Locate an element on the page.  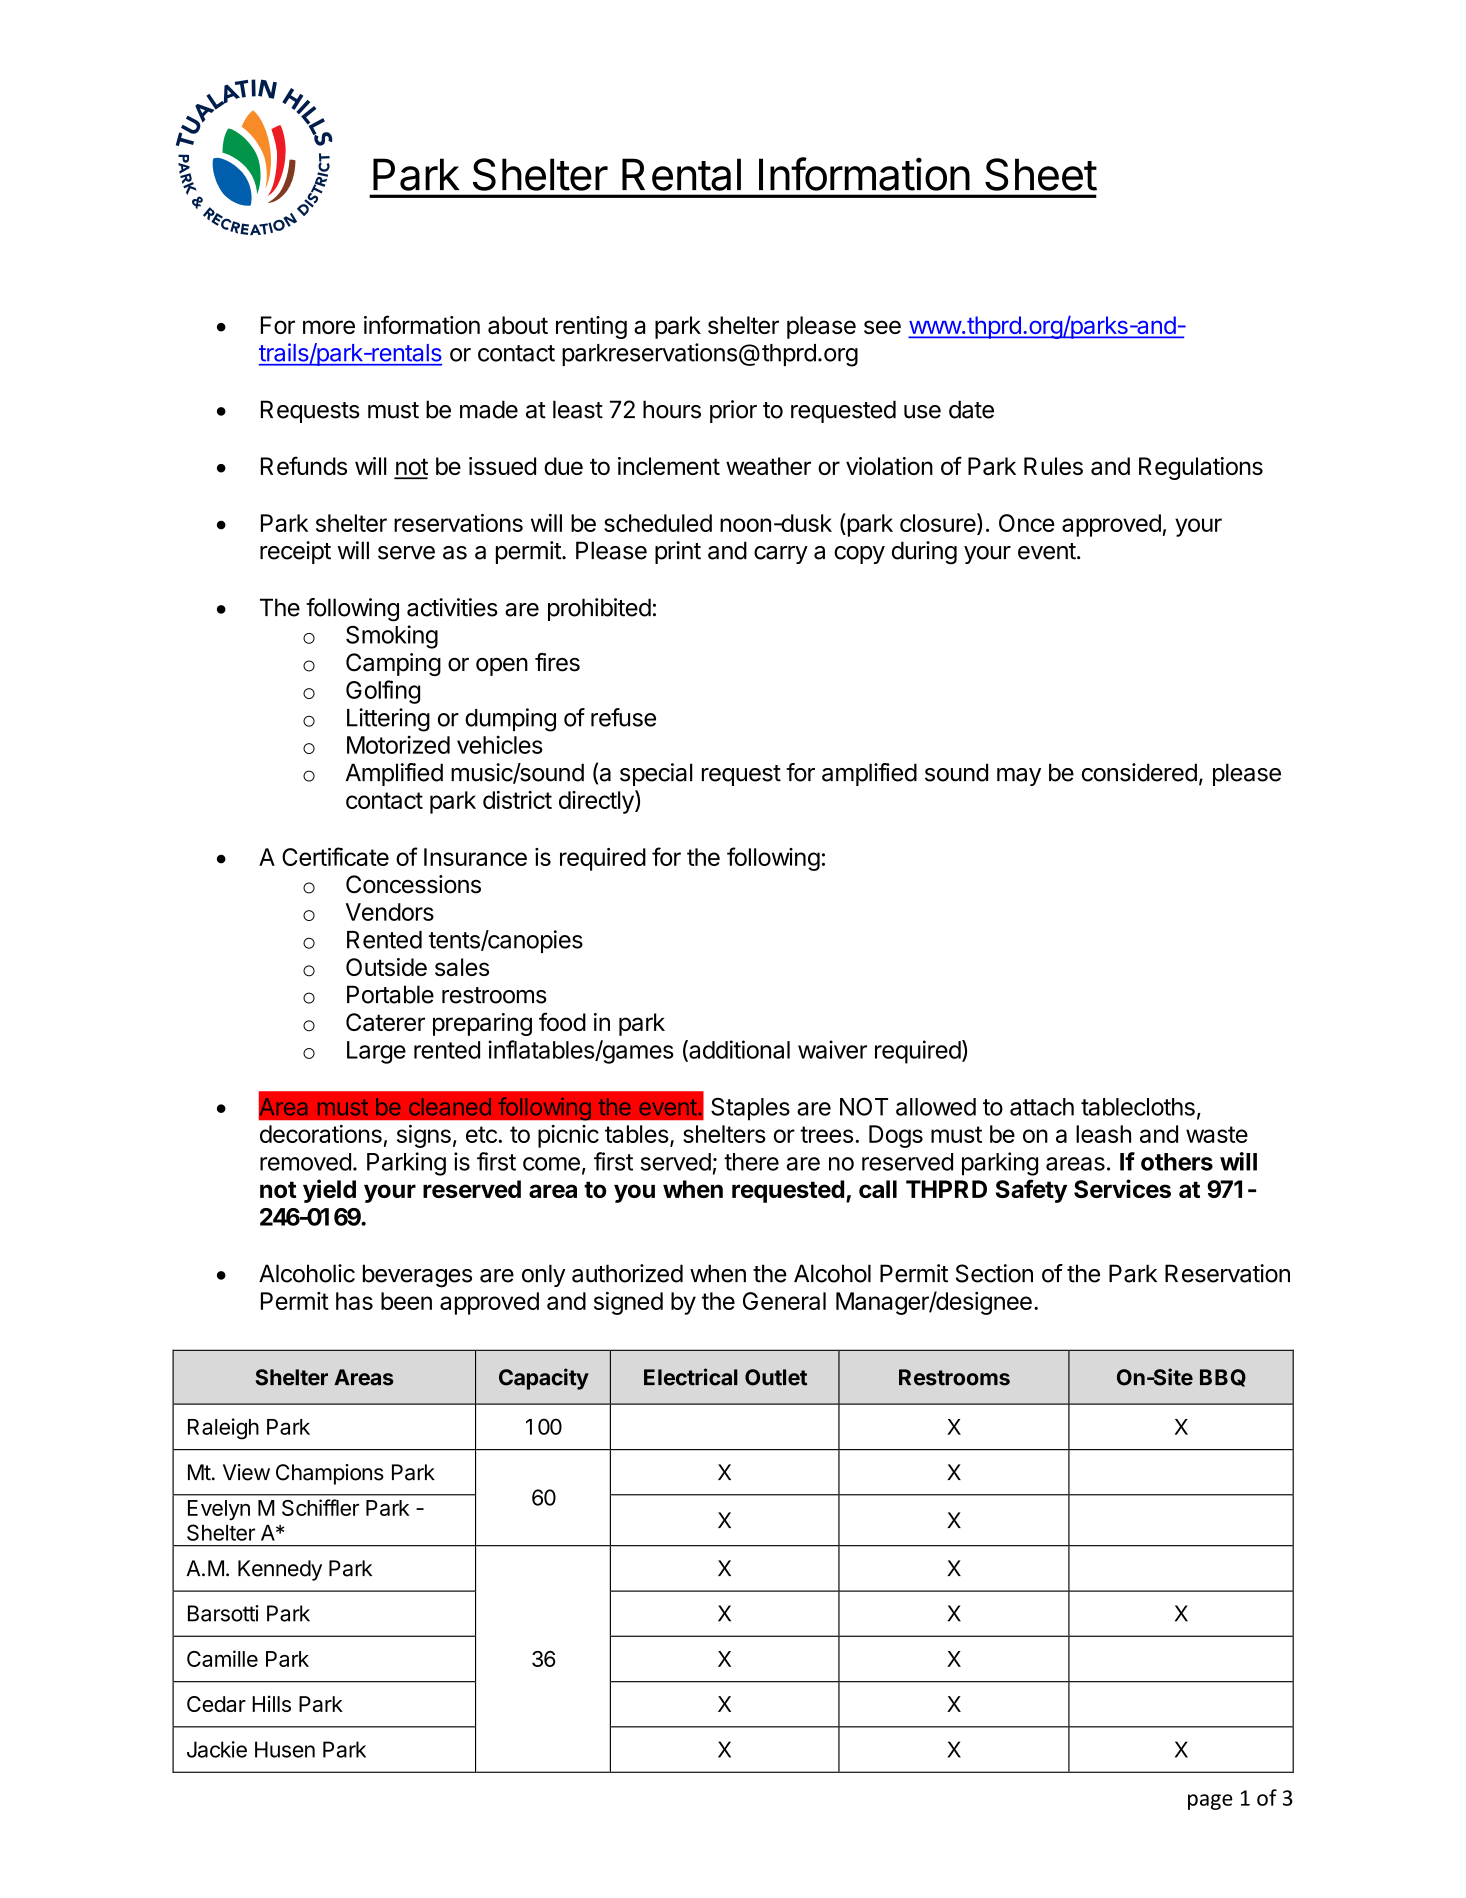
General is located at coordinates (784, 1301).
